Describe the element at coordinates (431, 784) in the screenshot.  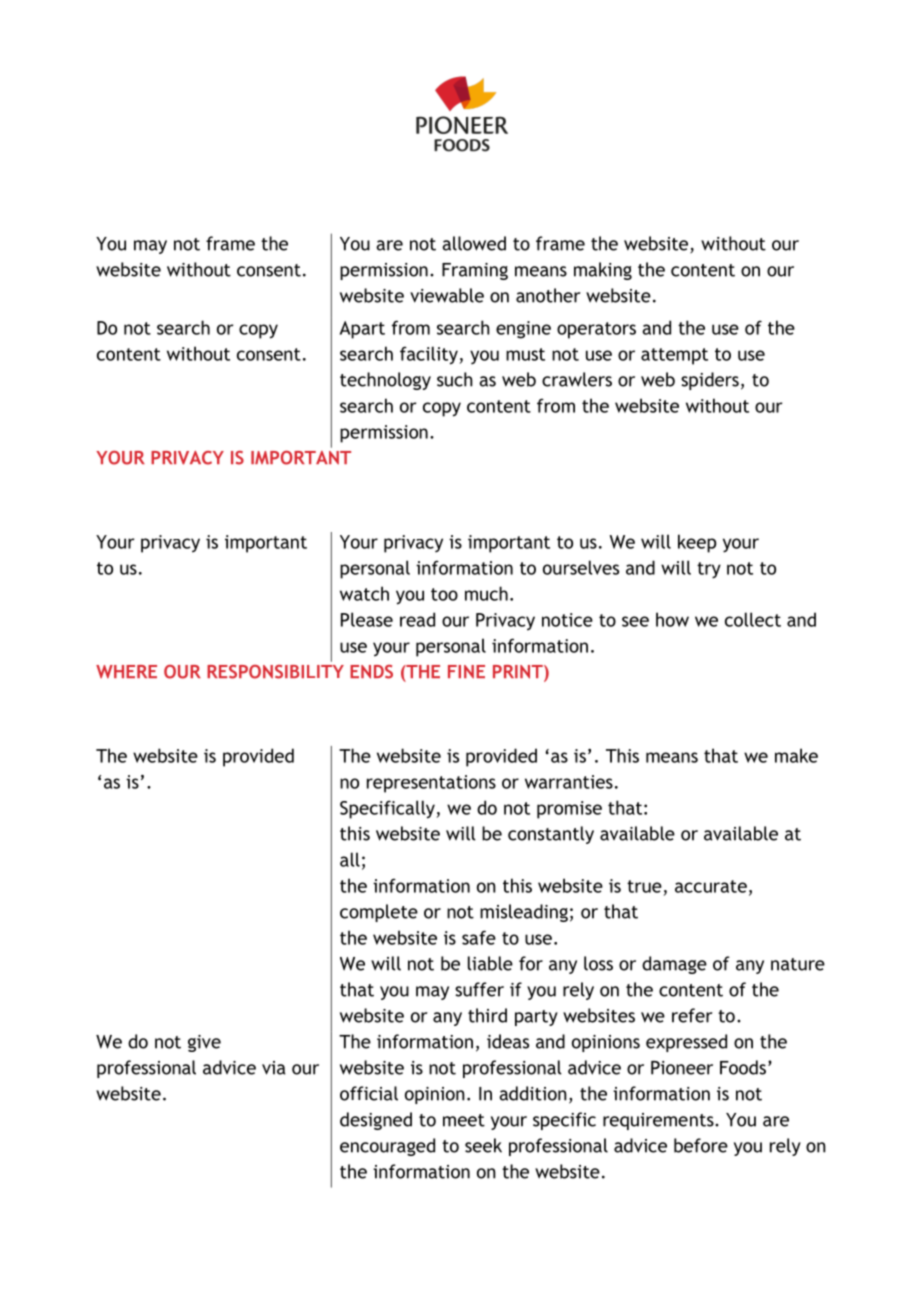
I see `representations` at that location.
